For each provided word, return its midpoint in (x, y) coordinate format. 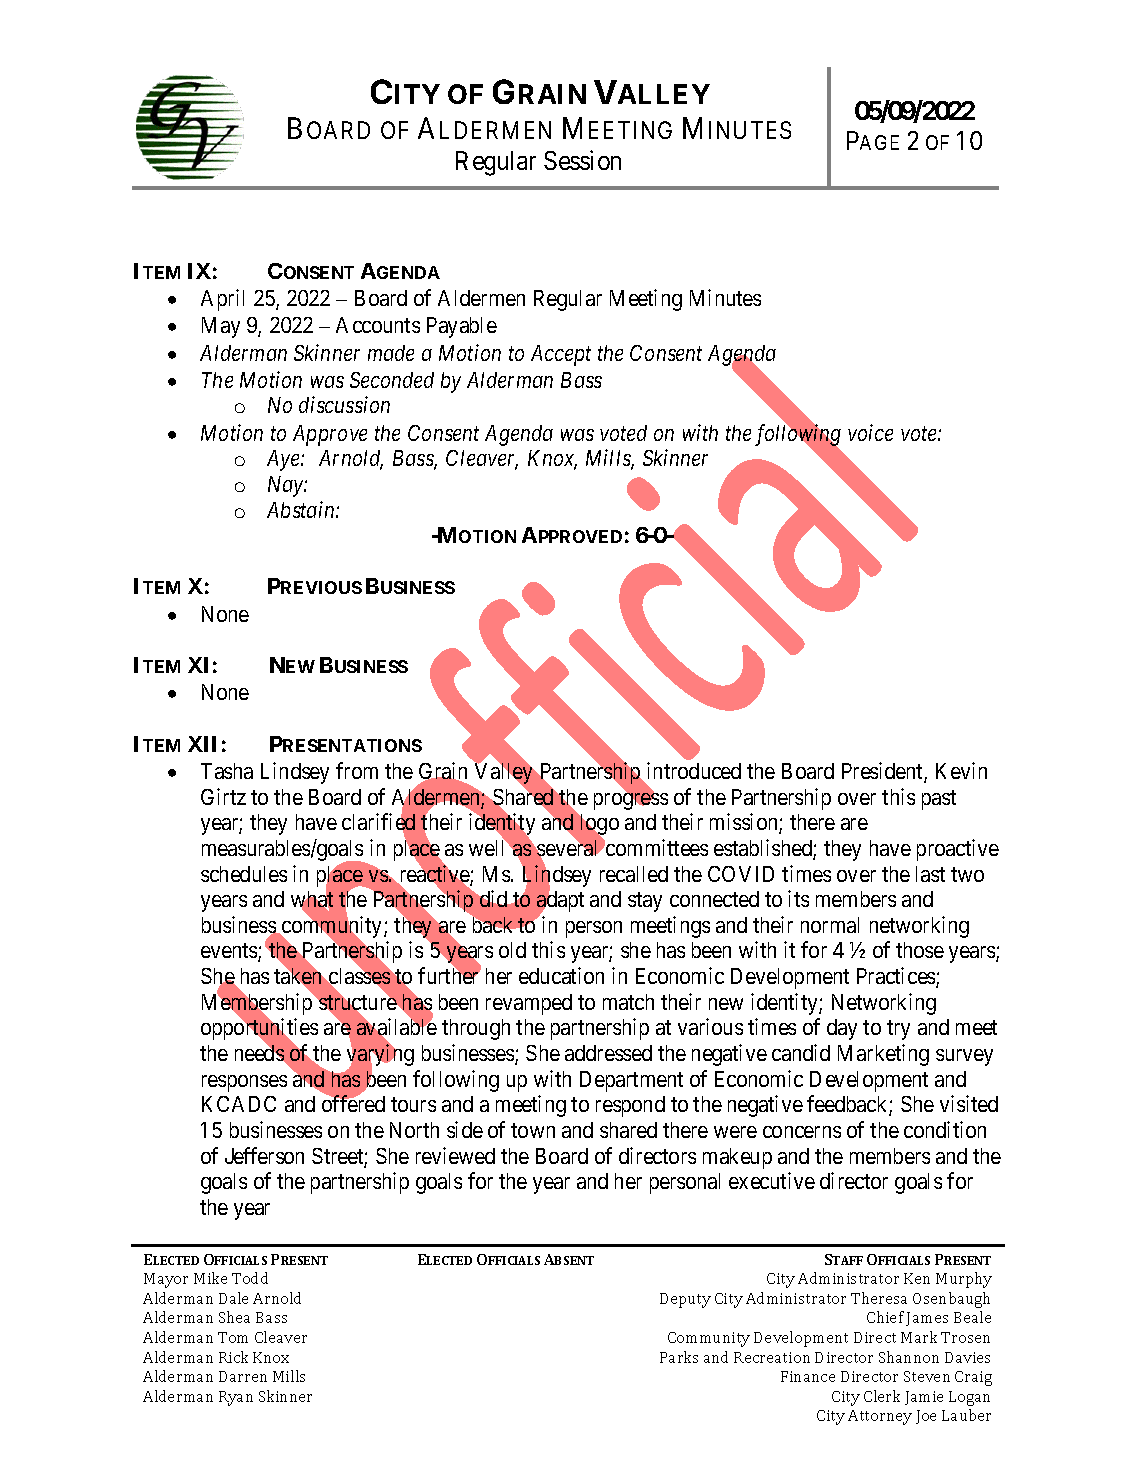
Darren (243, 1376)
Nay (286, 486)
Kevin (961, 770)
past (939, 800)
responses (244, 1083)
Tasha (227, 771)
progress (631, 801)
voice (870, 432)
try (898, 1030)
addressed (608, 1053)
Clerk (882, 1396)
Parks (679, 1357)
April (222, 300)
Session (582, 160)
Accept (561, 355)
